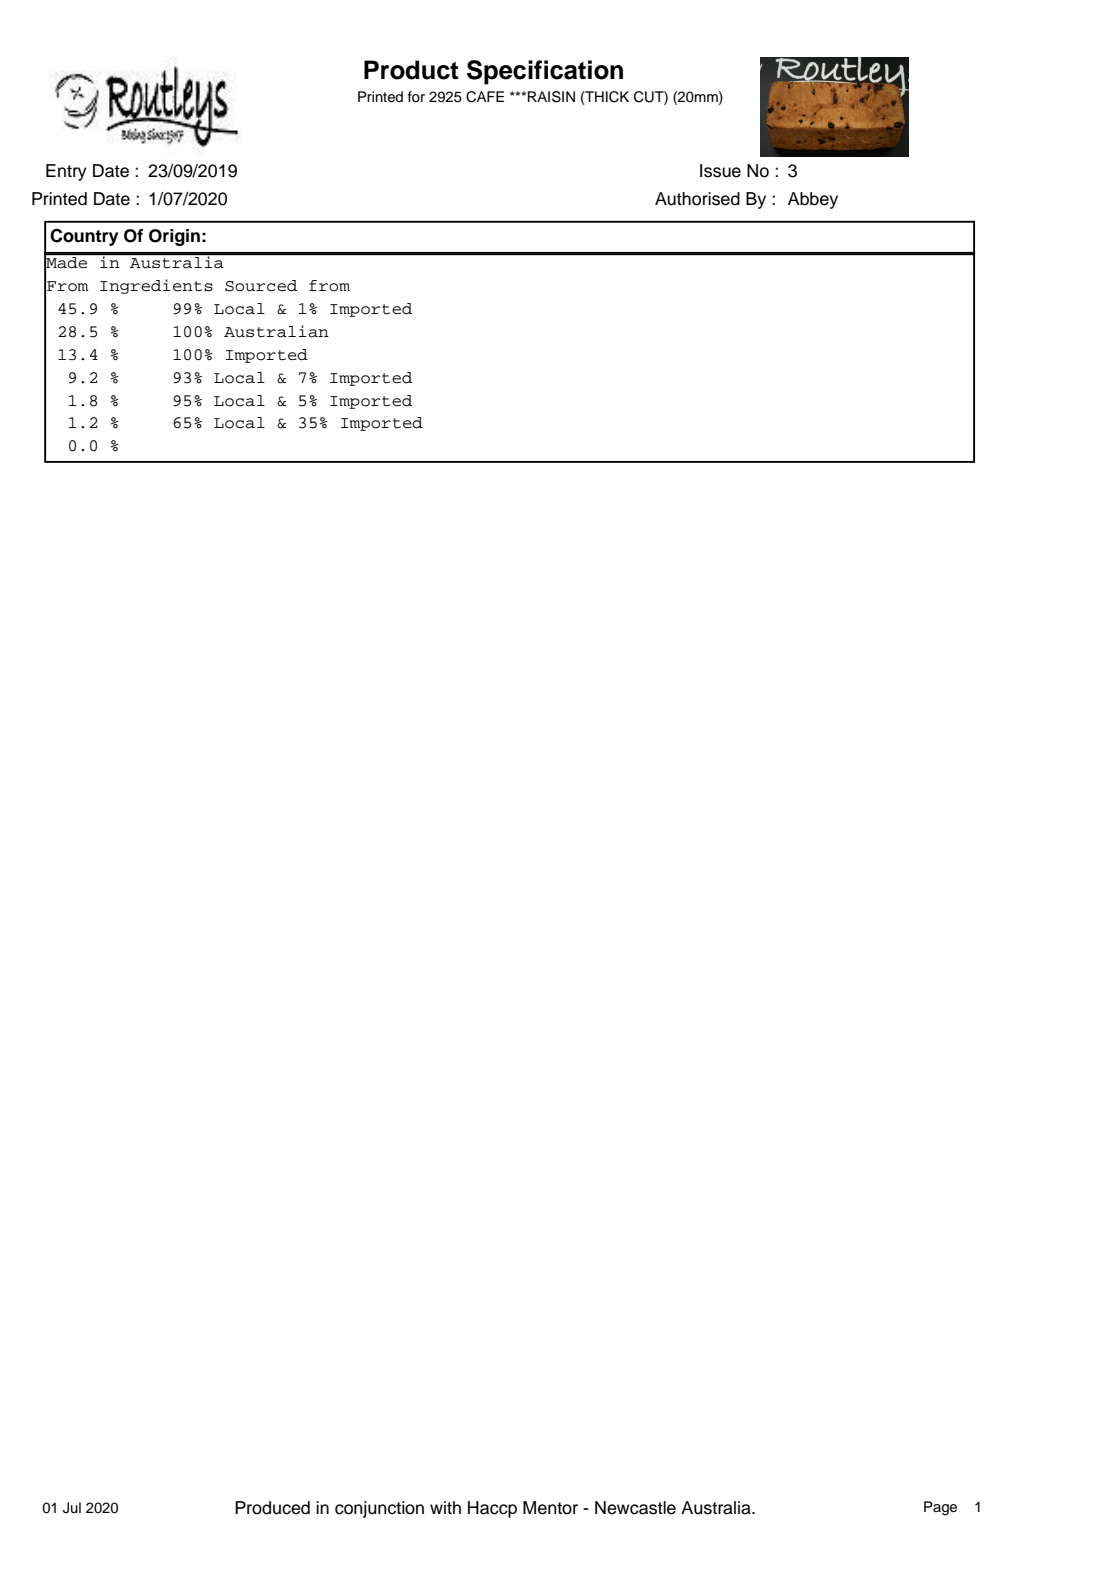  What do you see at coordinates (272, 1508) in the document?
I see `Produced` at bounding box center [272, 1508].
